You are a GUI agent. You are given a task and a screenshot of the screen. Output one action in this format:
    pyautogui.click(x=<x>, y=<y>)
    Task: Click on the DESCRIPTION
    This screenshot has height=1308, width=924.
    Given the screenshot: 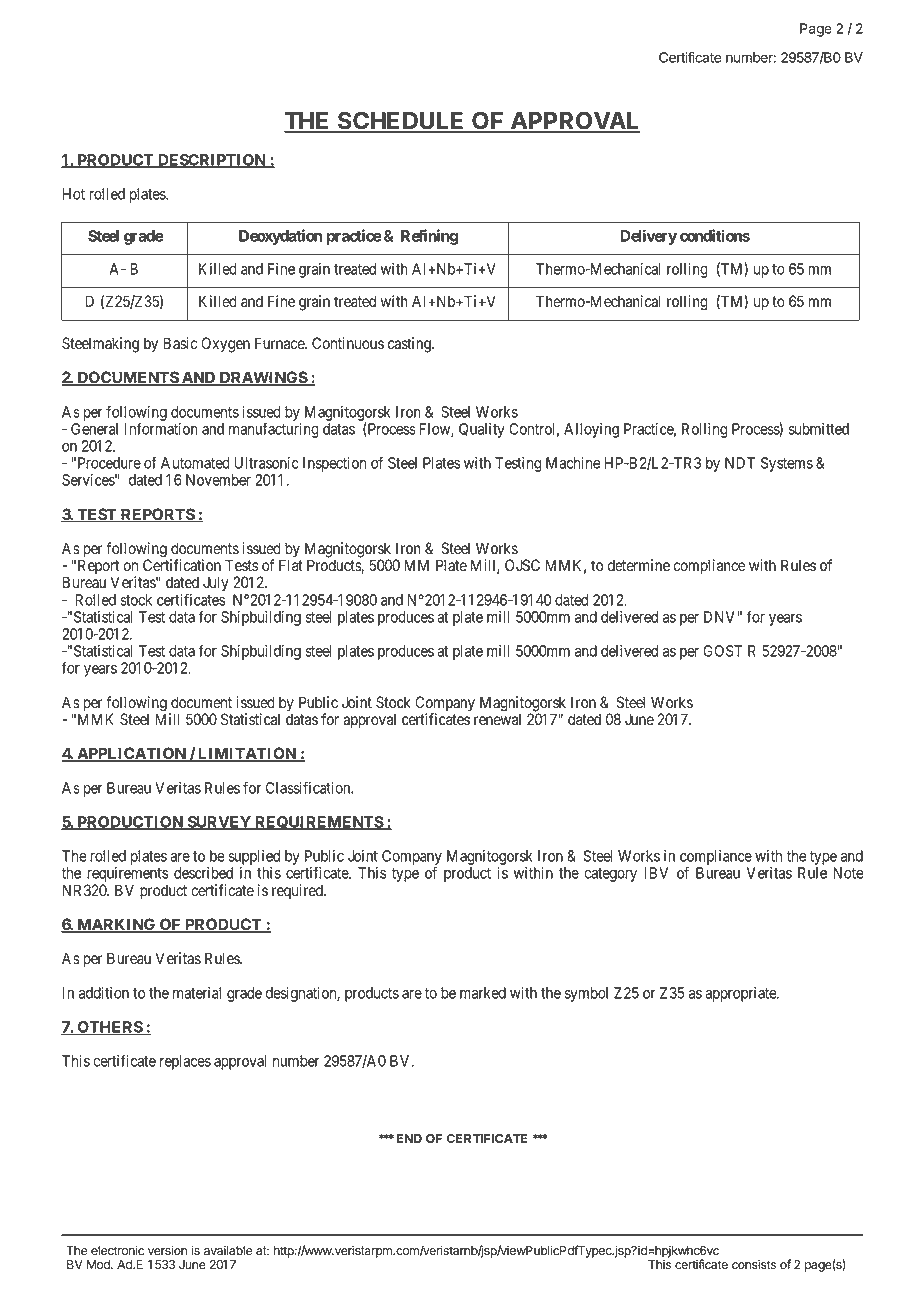 What is the action you would take?
    pyautogui.click(x=212, y=161)
